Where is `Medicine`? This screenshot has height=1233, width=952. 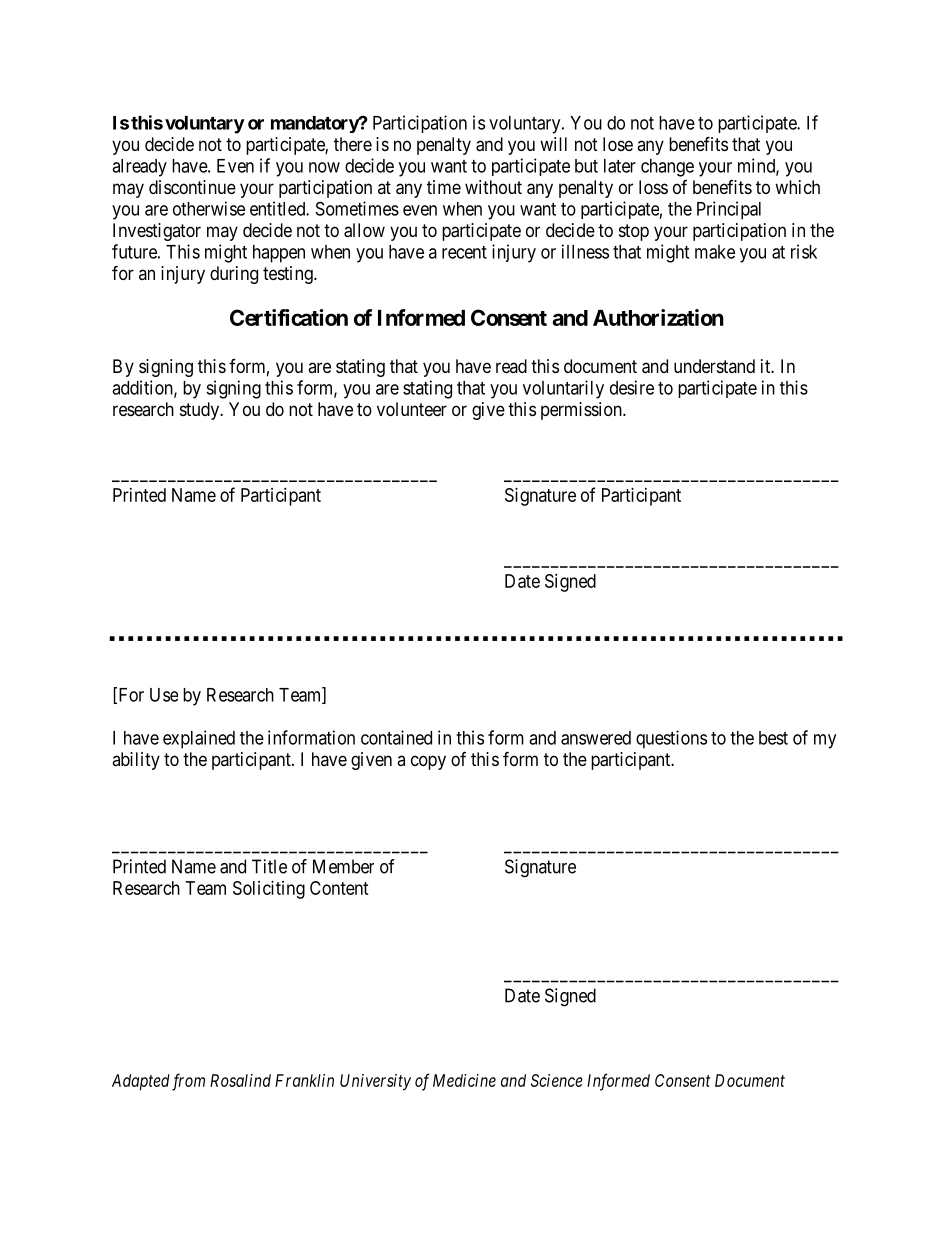 Medicine is located at coordinates (464, 1080).
